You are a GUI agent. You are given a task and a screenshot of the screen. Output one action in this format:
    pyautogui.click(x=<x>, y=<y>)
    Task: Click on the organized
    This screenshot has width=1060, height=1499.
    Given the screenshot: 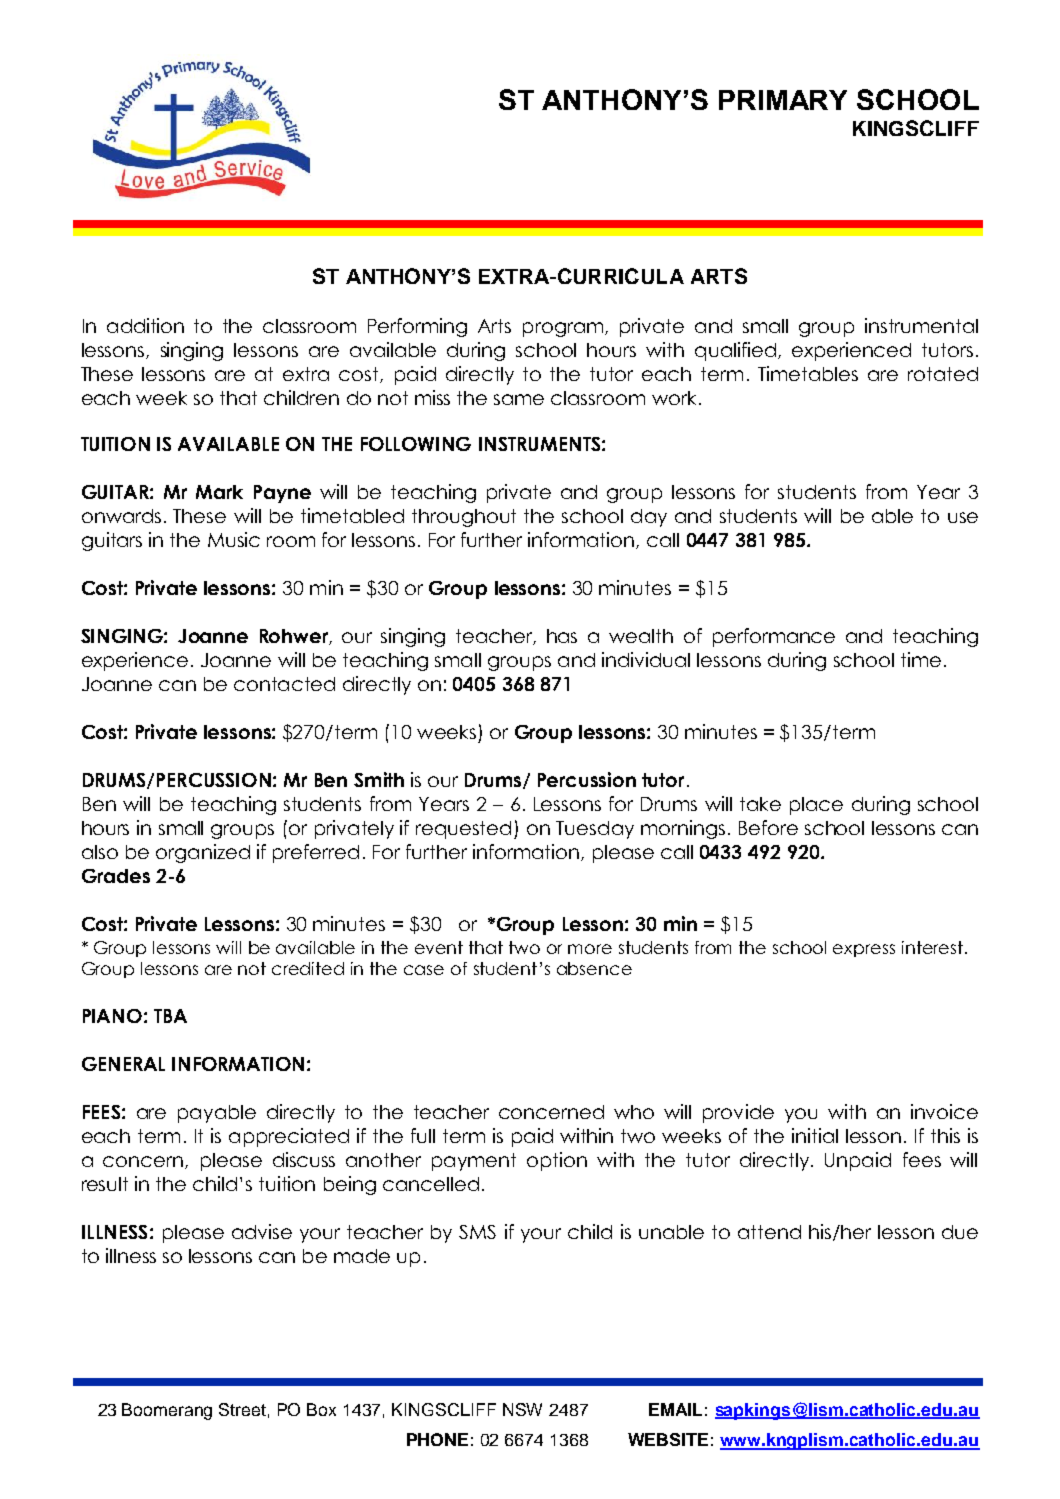 What is the action you would take?
    pyautogui.click(x=203, y=853)
